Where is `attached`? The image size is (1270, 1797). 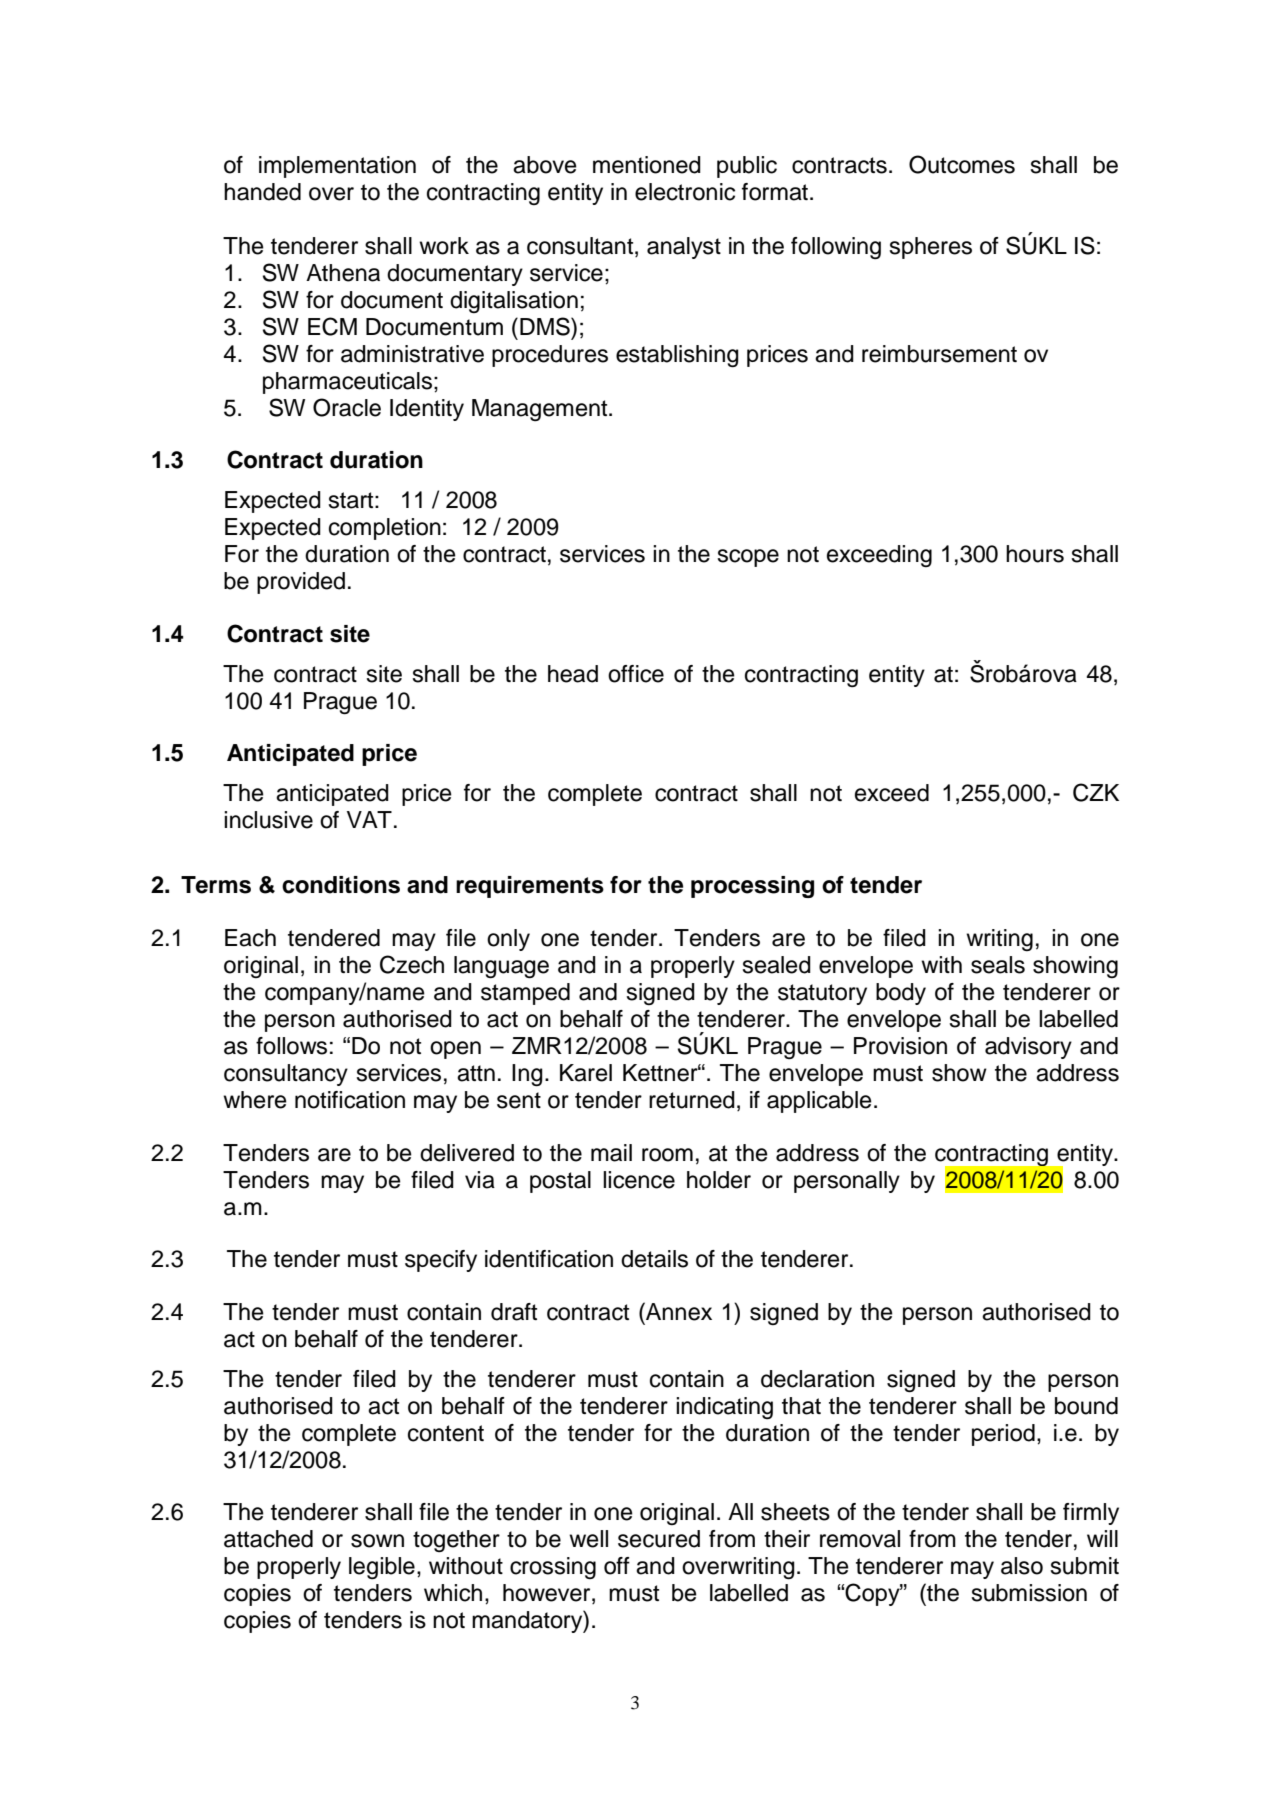
attached is located at coordinates (268, 1539).
